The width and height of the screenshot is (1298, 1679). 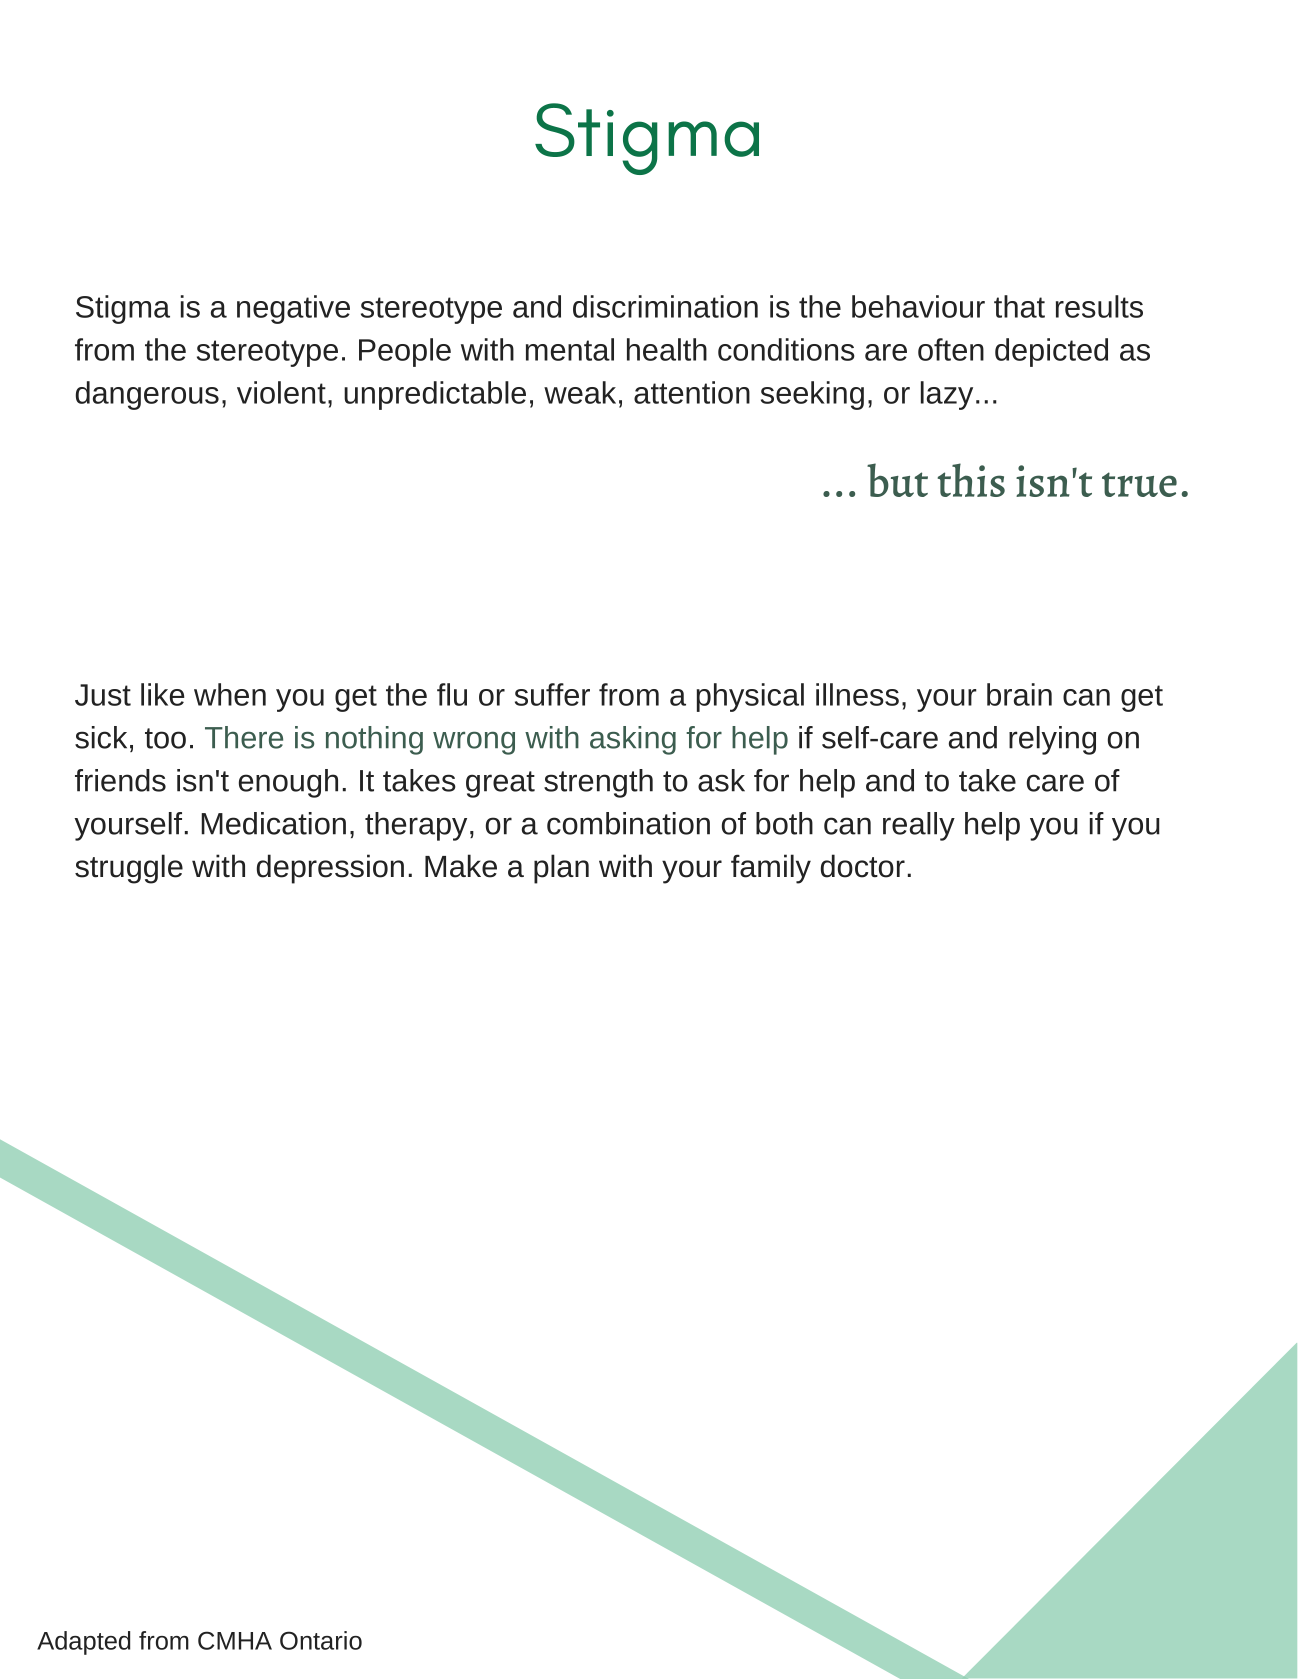 What do you see at coordinates (129, 869) in the screenshot?
I see `struggle` at bounding box center [129, 869].
